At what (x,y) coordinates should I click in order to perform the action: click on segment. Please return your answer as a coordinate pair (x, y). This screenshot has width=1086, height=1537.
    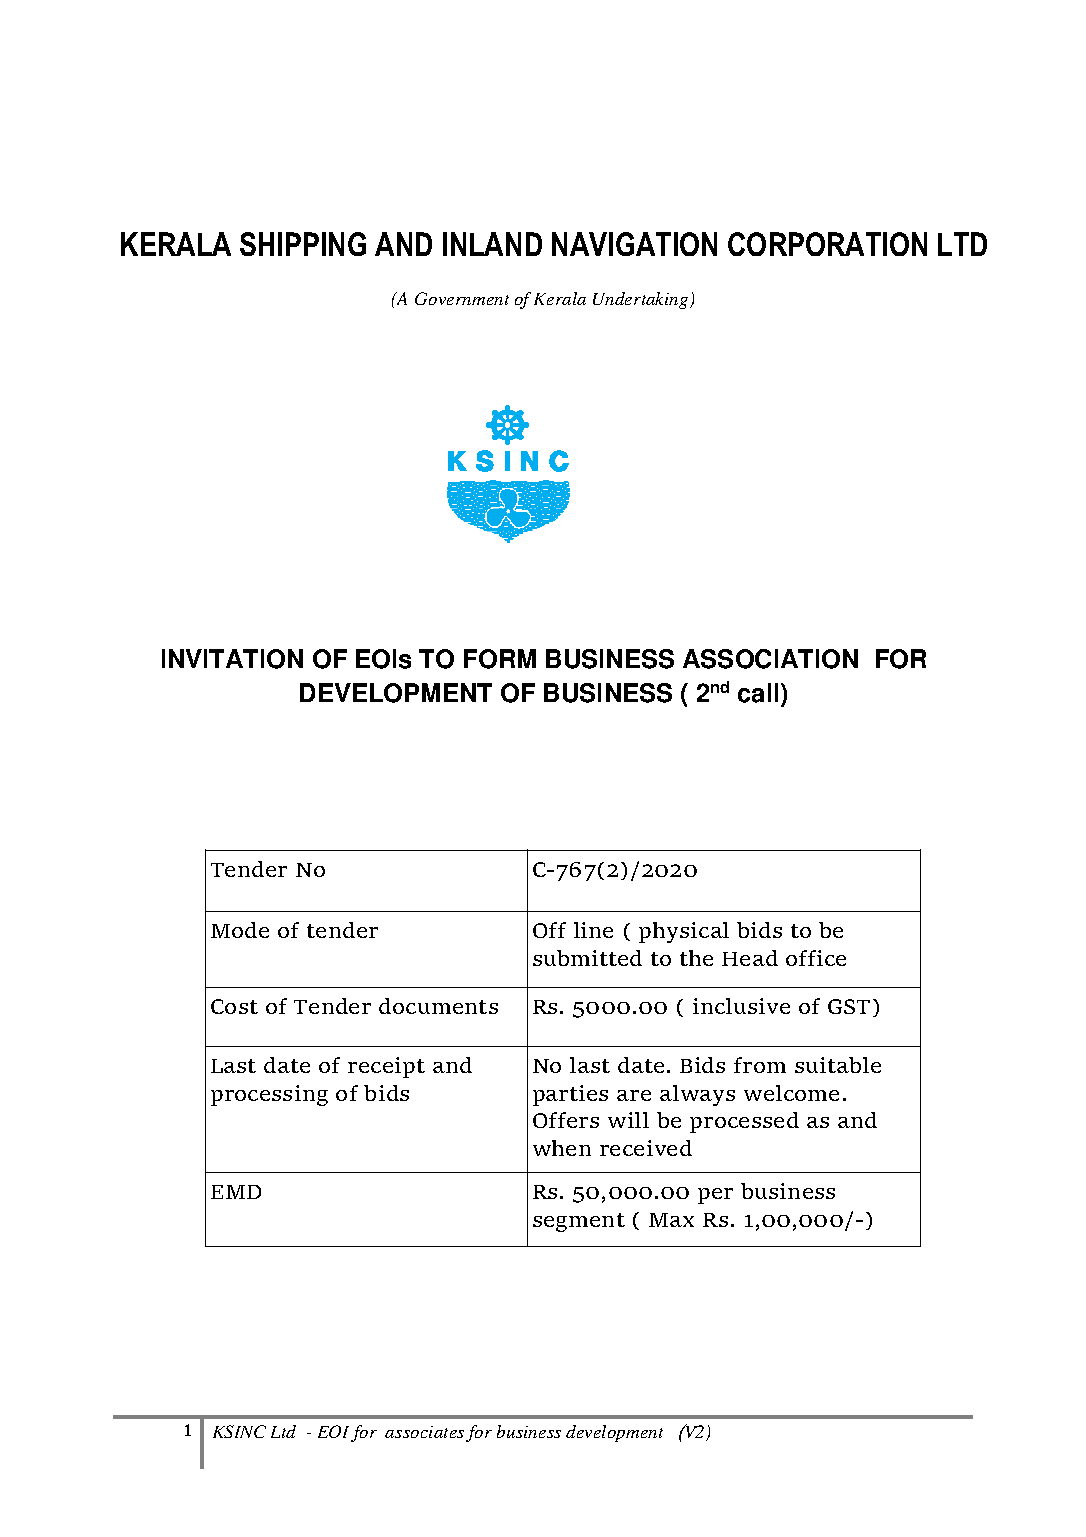
    Looking at the image, I should click on (579, 1222).
